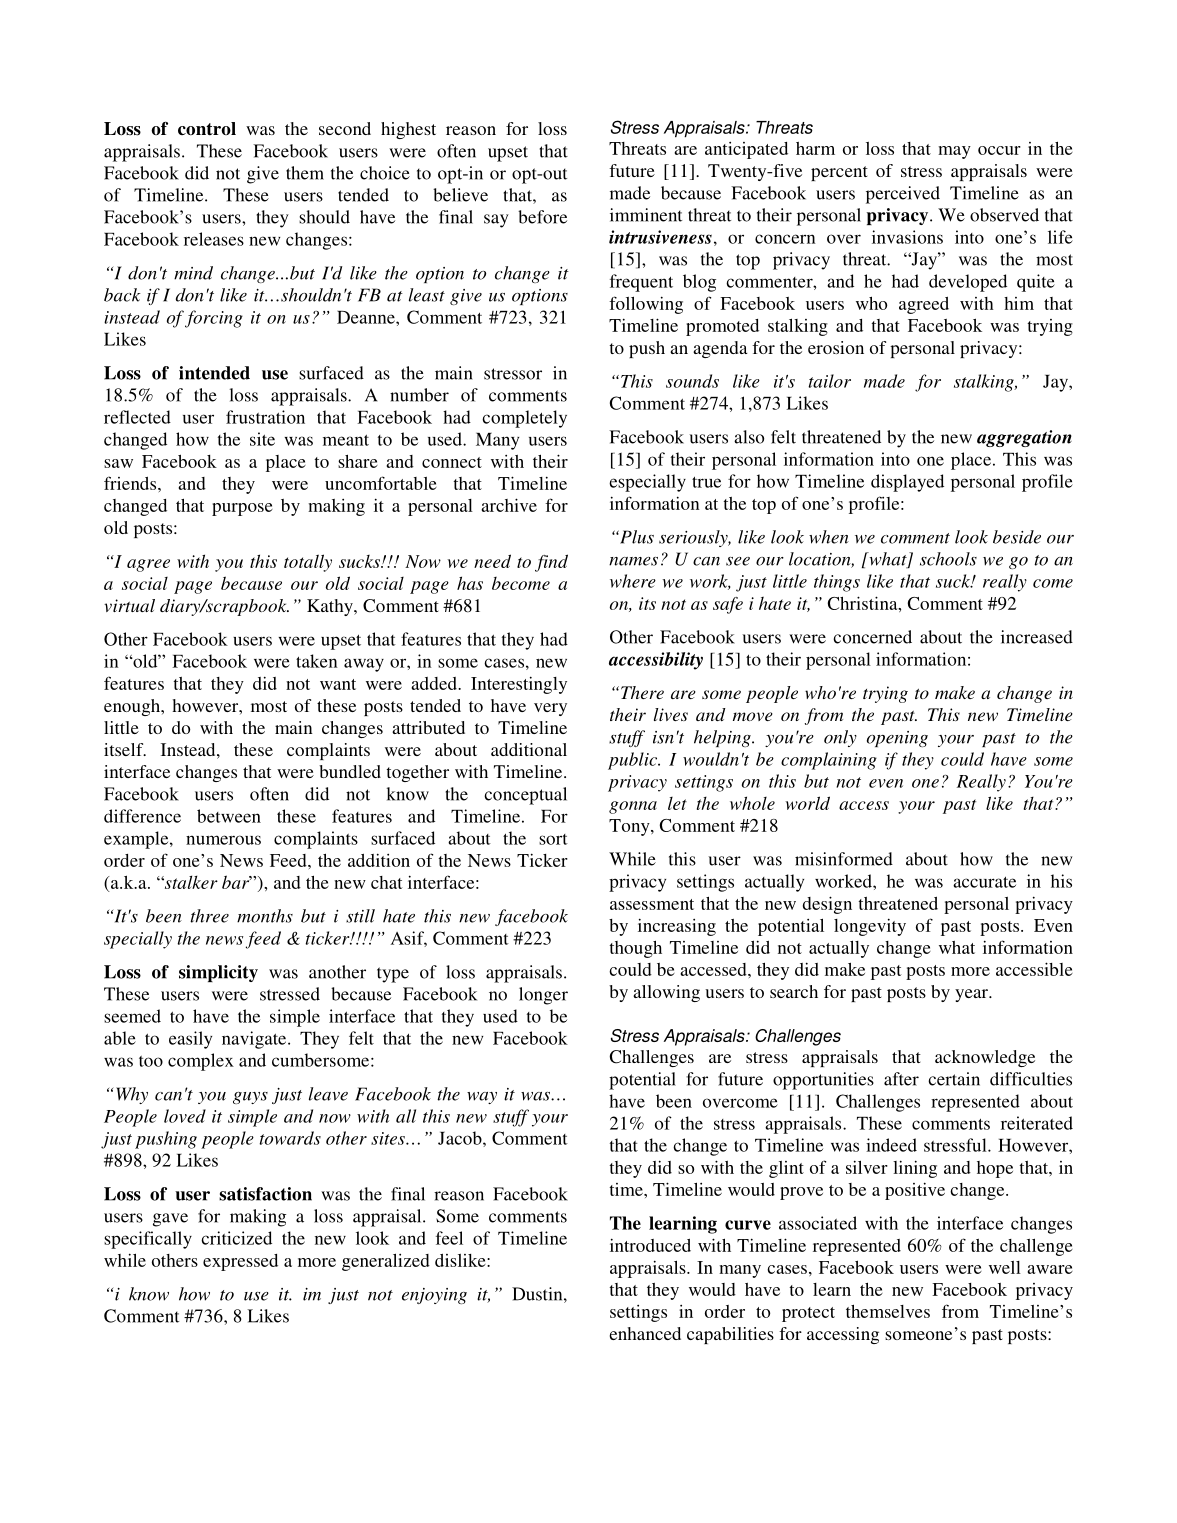 Image resolution: width=1177 pixels, height=1523 pixels. Describe the element at coordinates (954, 152) in the screenshot. I see `may` at that location.
